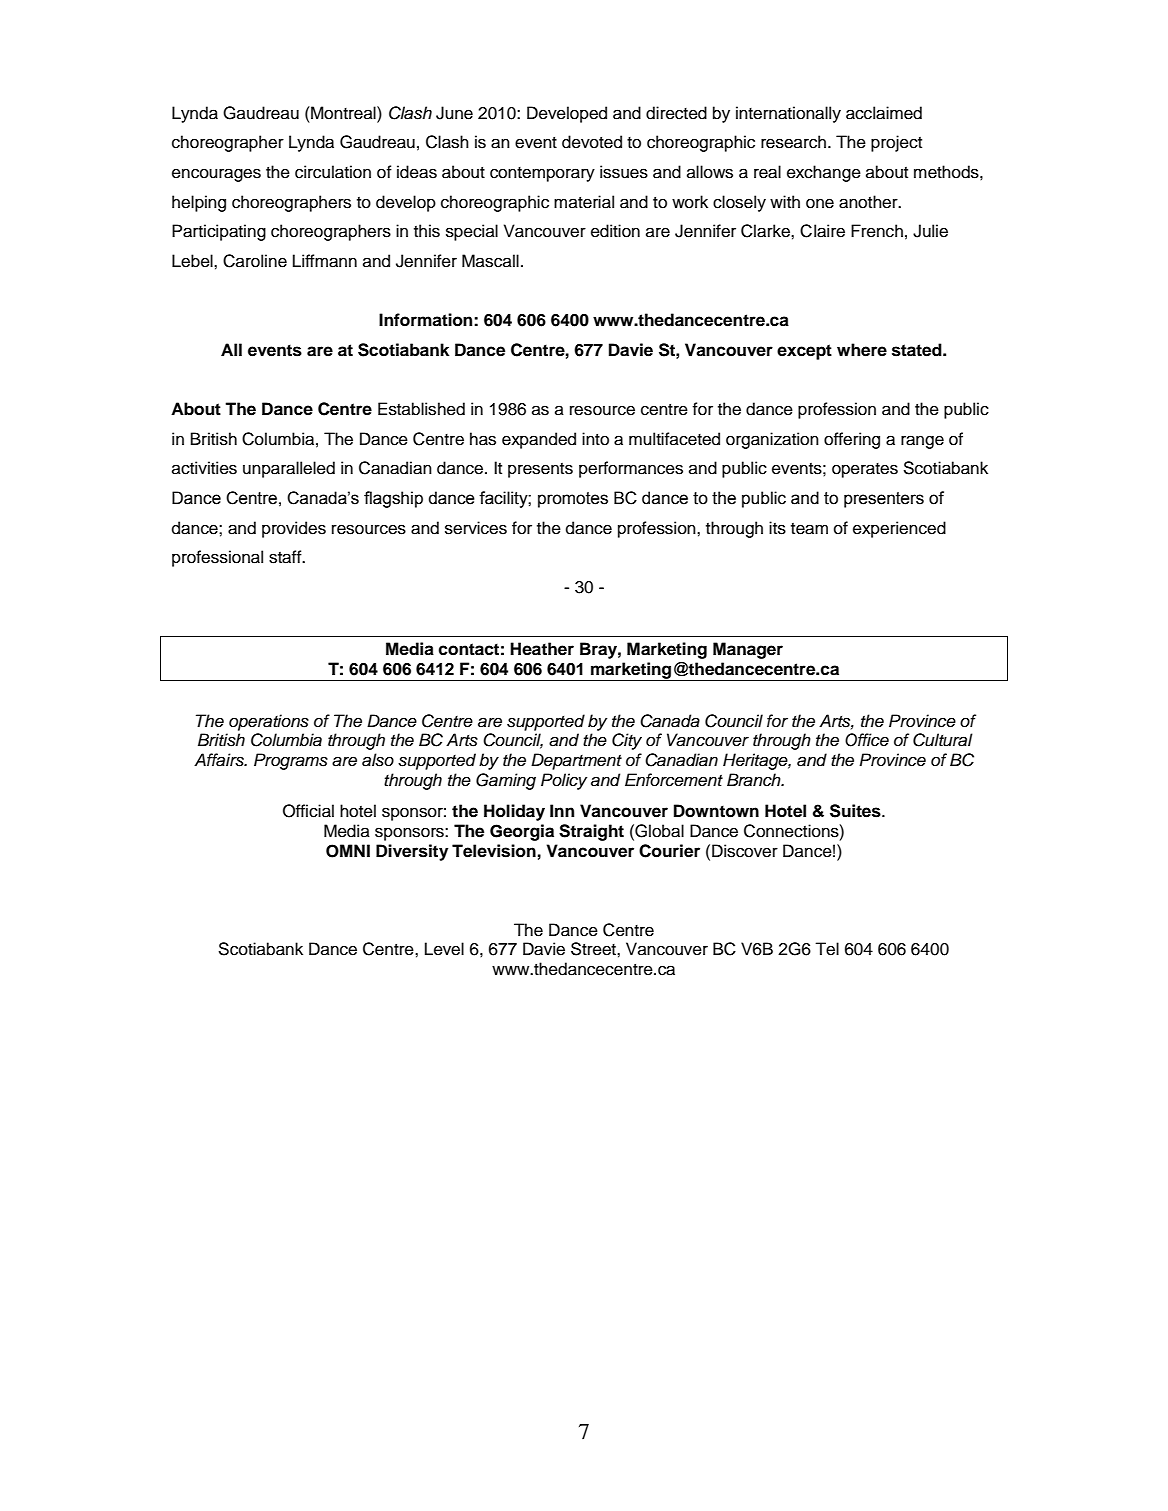  I want to click on project, so click(896, 143).
